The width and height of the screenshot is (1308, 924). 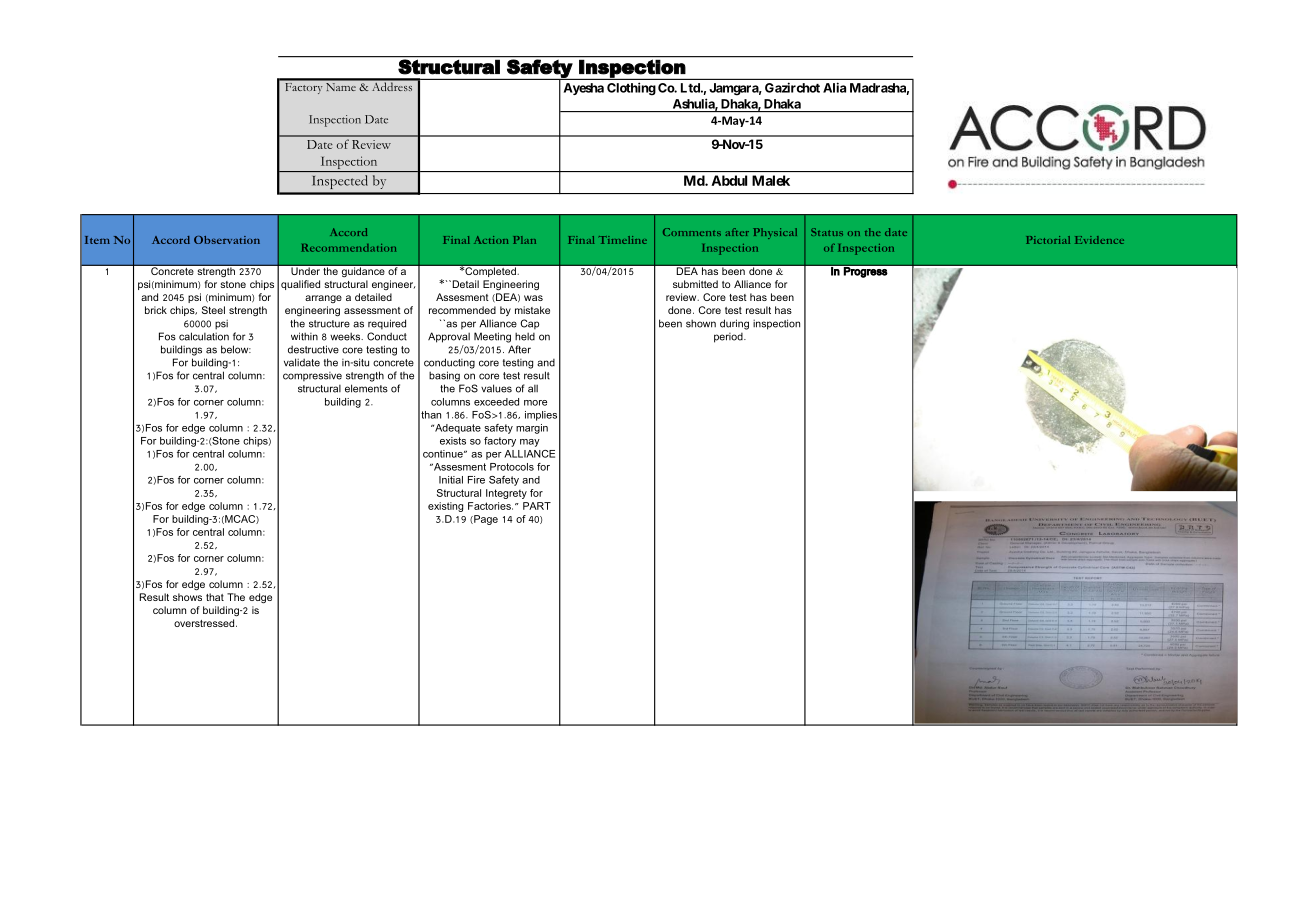 I want to click on Ayesha, so click(x=584, y=89).
